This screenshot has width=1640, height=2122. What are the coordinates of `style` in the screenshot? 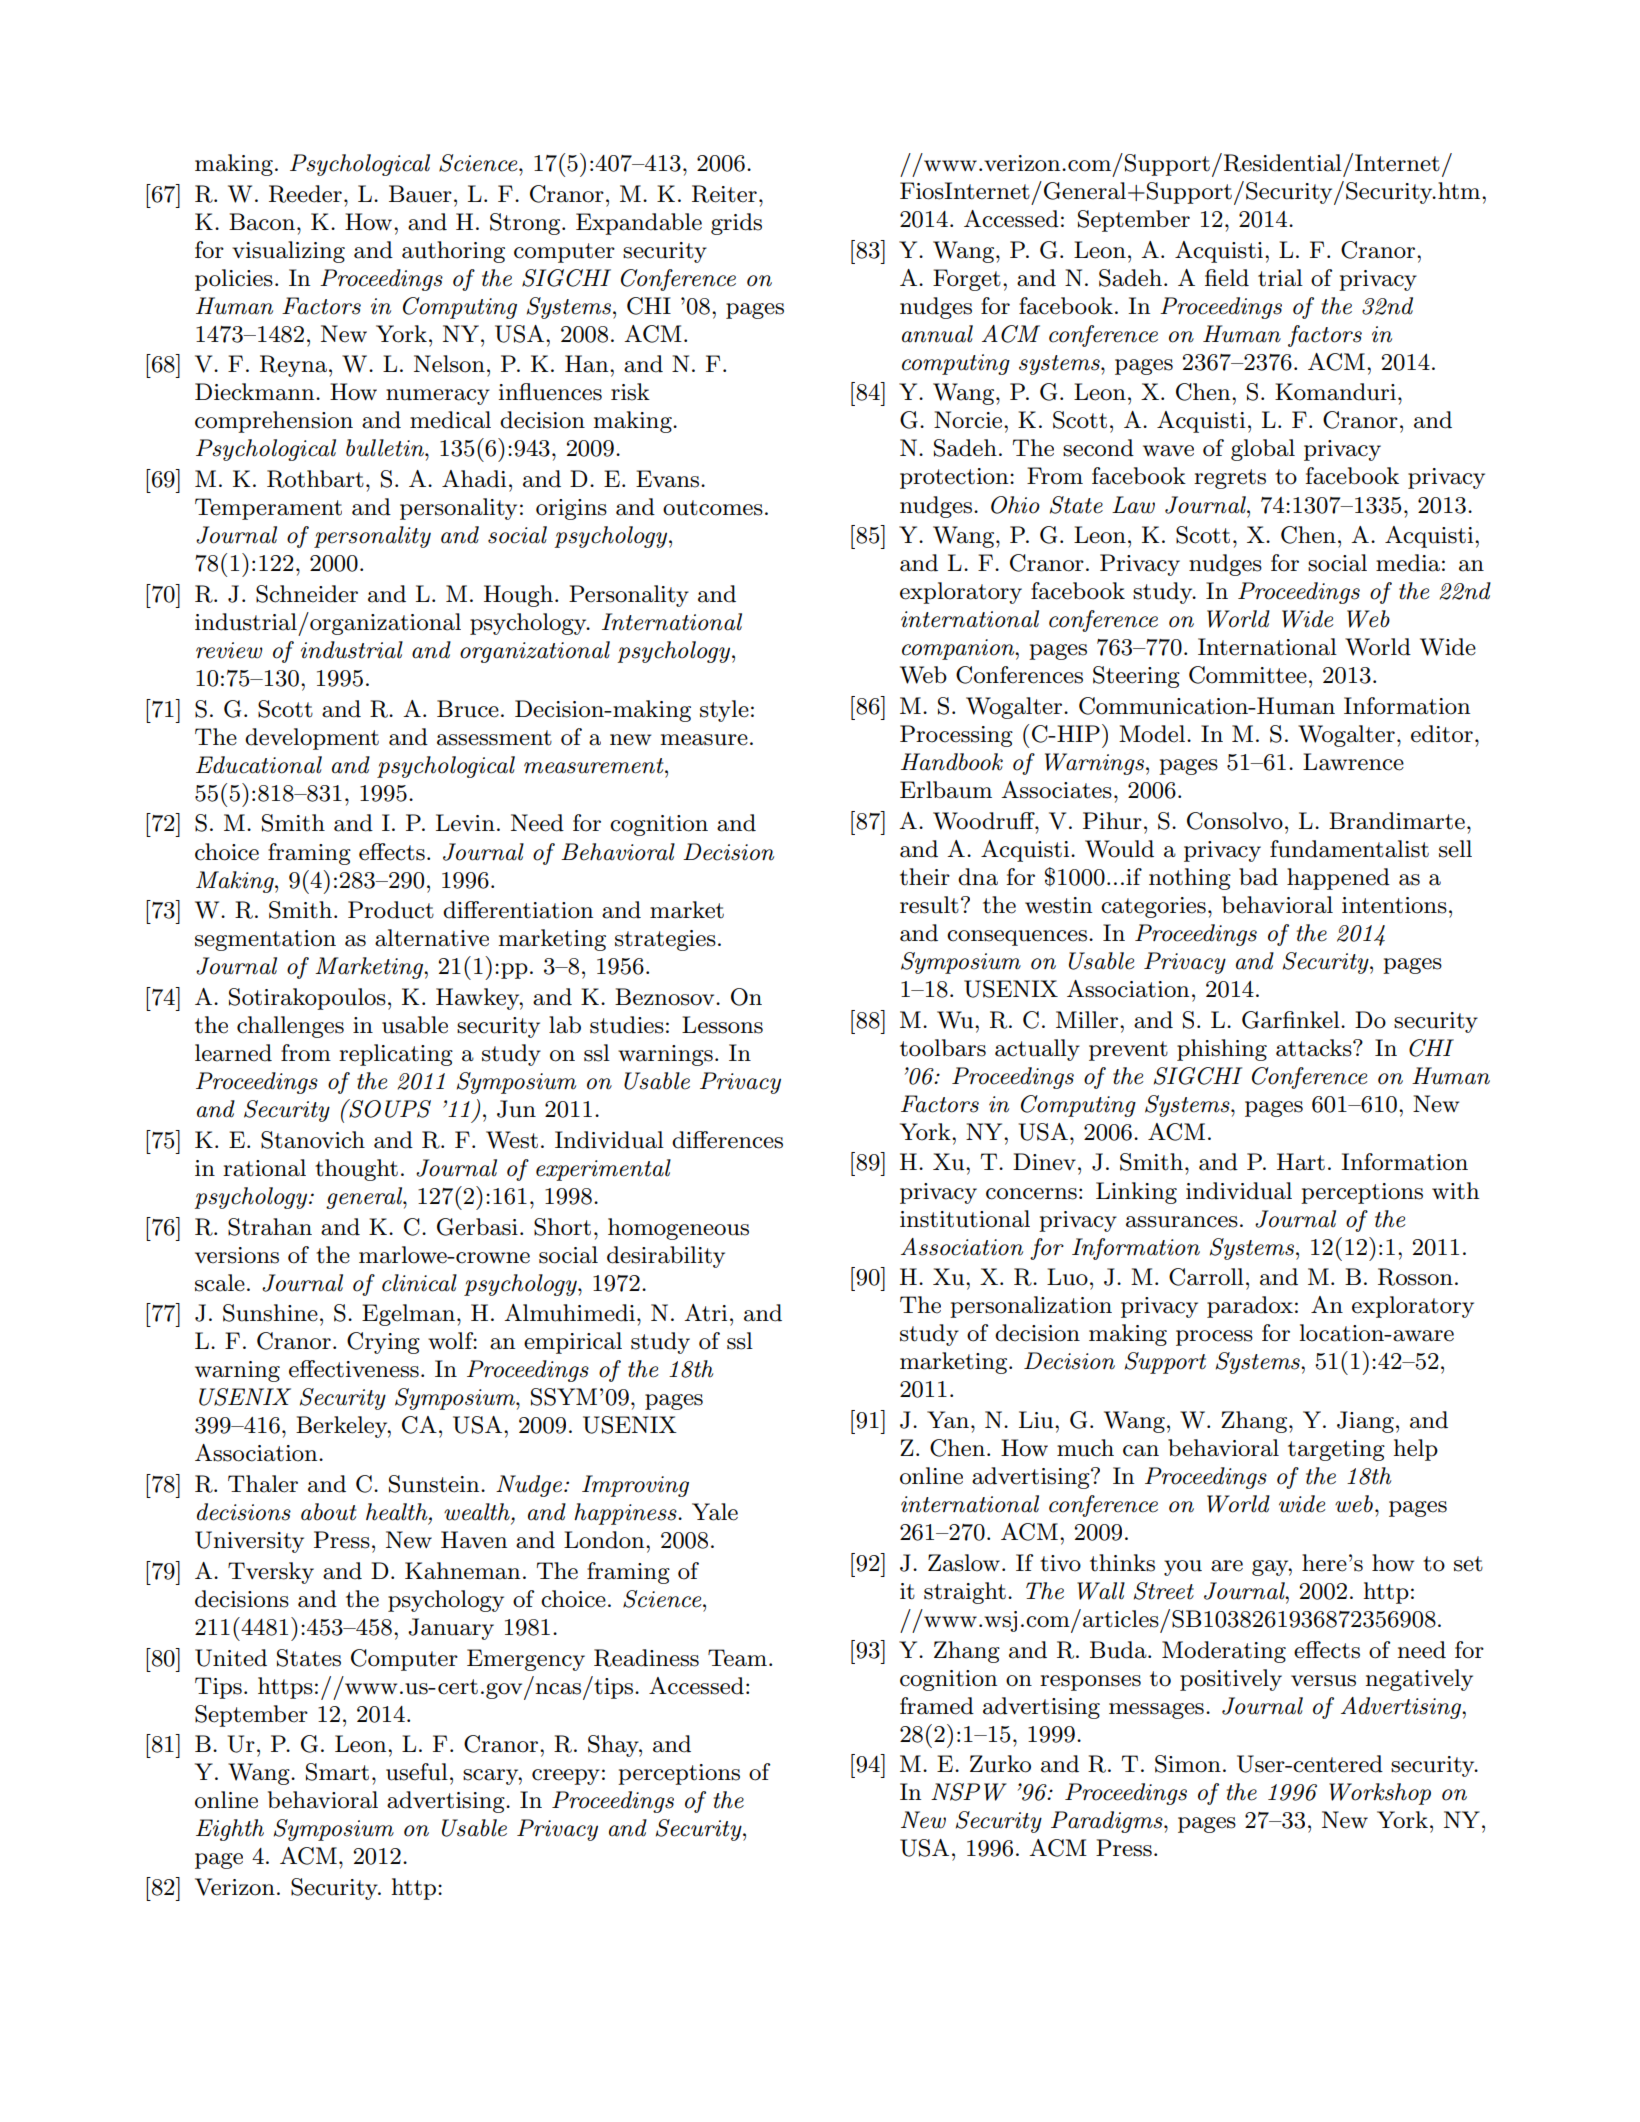 It's located at (724, 711).
